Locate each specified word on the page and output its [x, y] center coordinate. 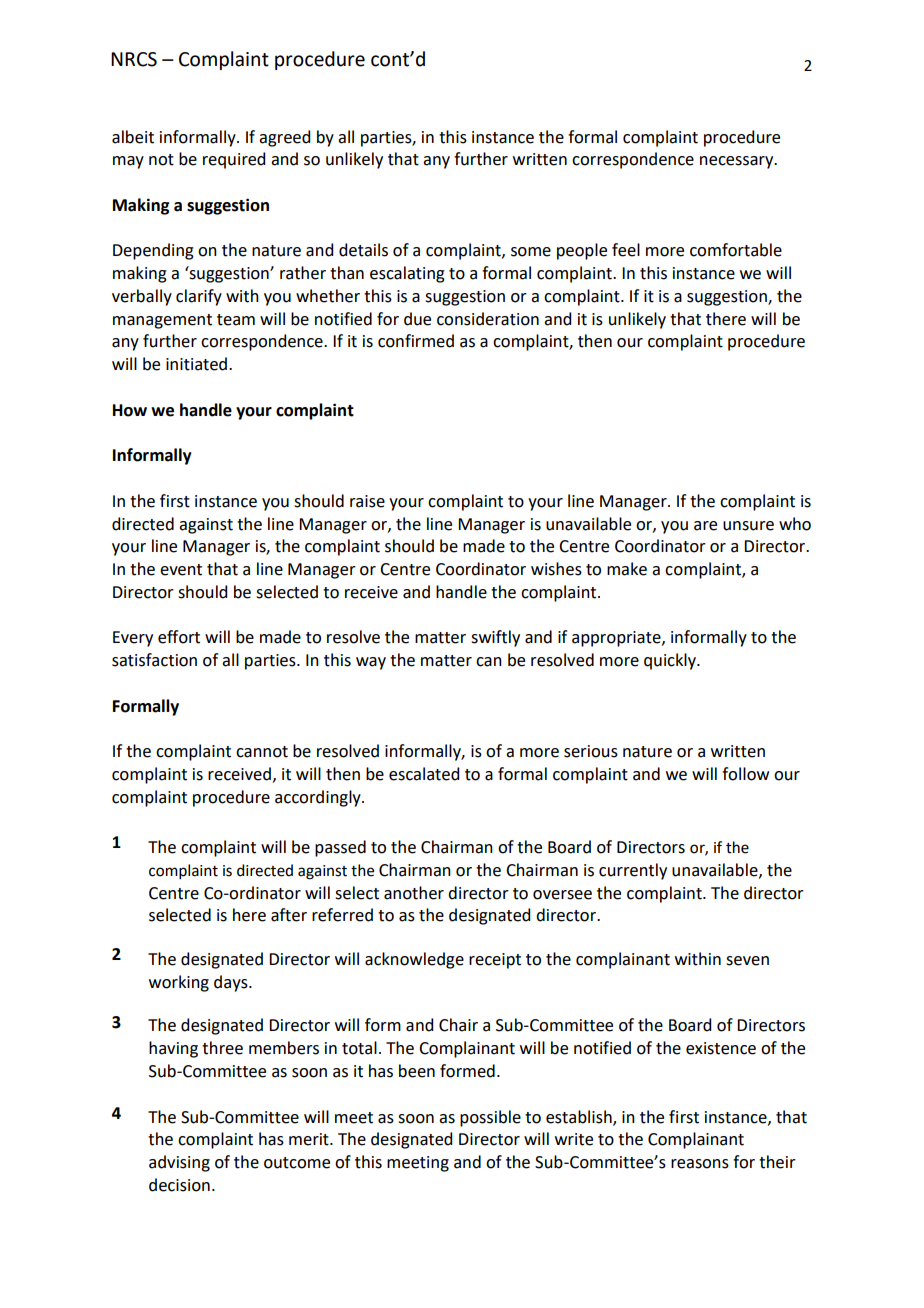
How [130, 410]
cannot [262, 752]
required [234, 160]
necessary [738, 162]
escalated [424, 774]
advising [179, 1163]
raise [367, 501]
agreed [284, 138]
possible [490, 1118]
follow [745, 774]
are [705, 526]
